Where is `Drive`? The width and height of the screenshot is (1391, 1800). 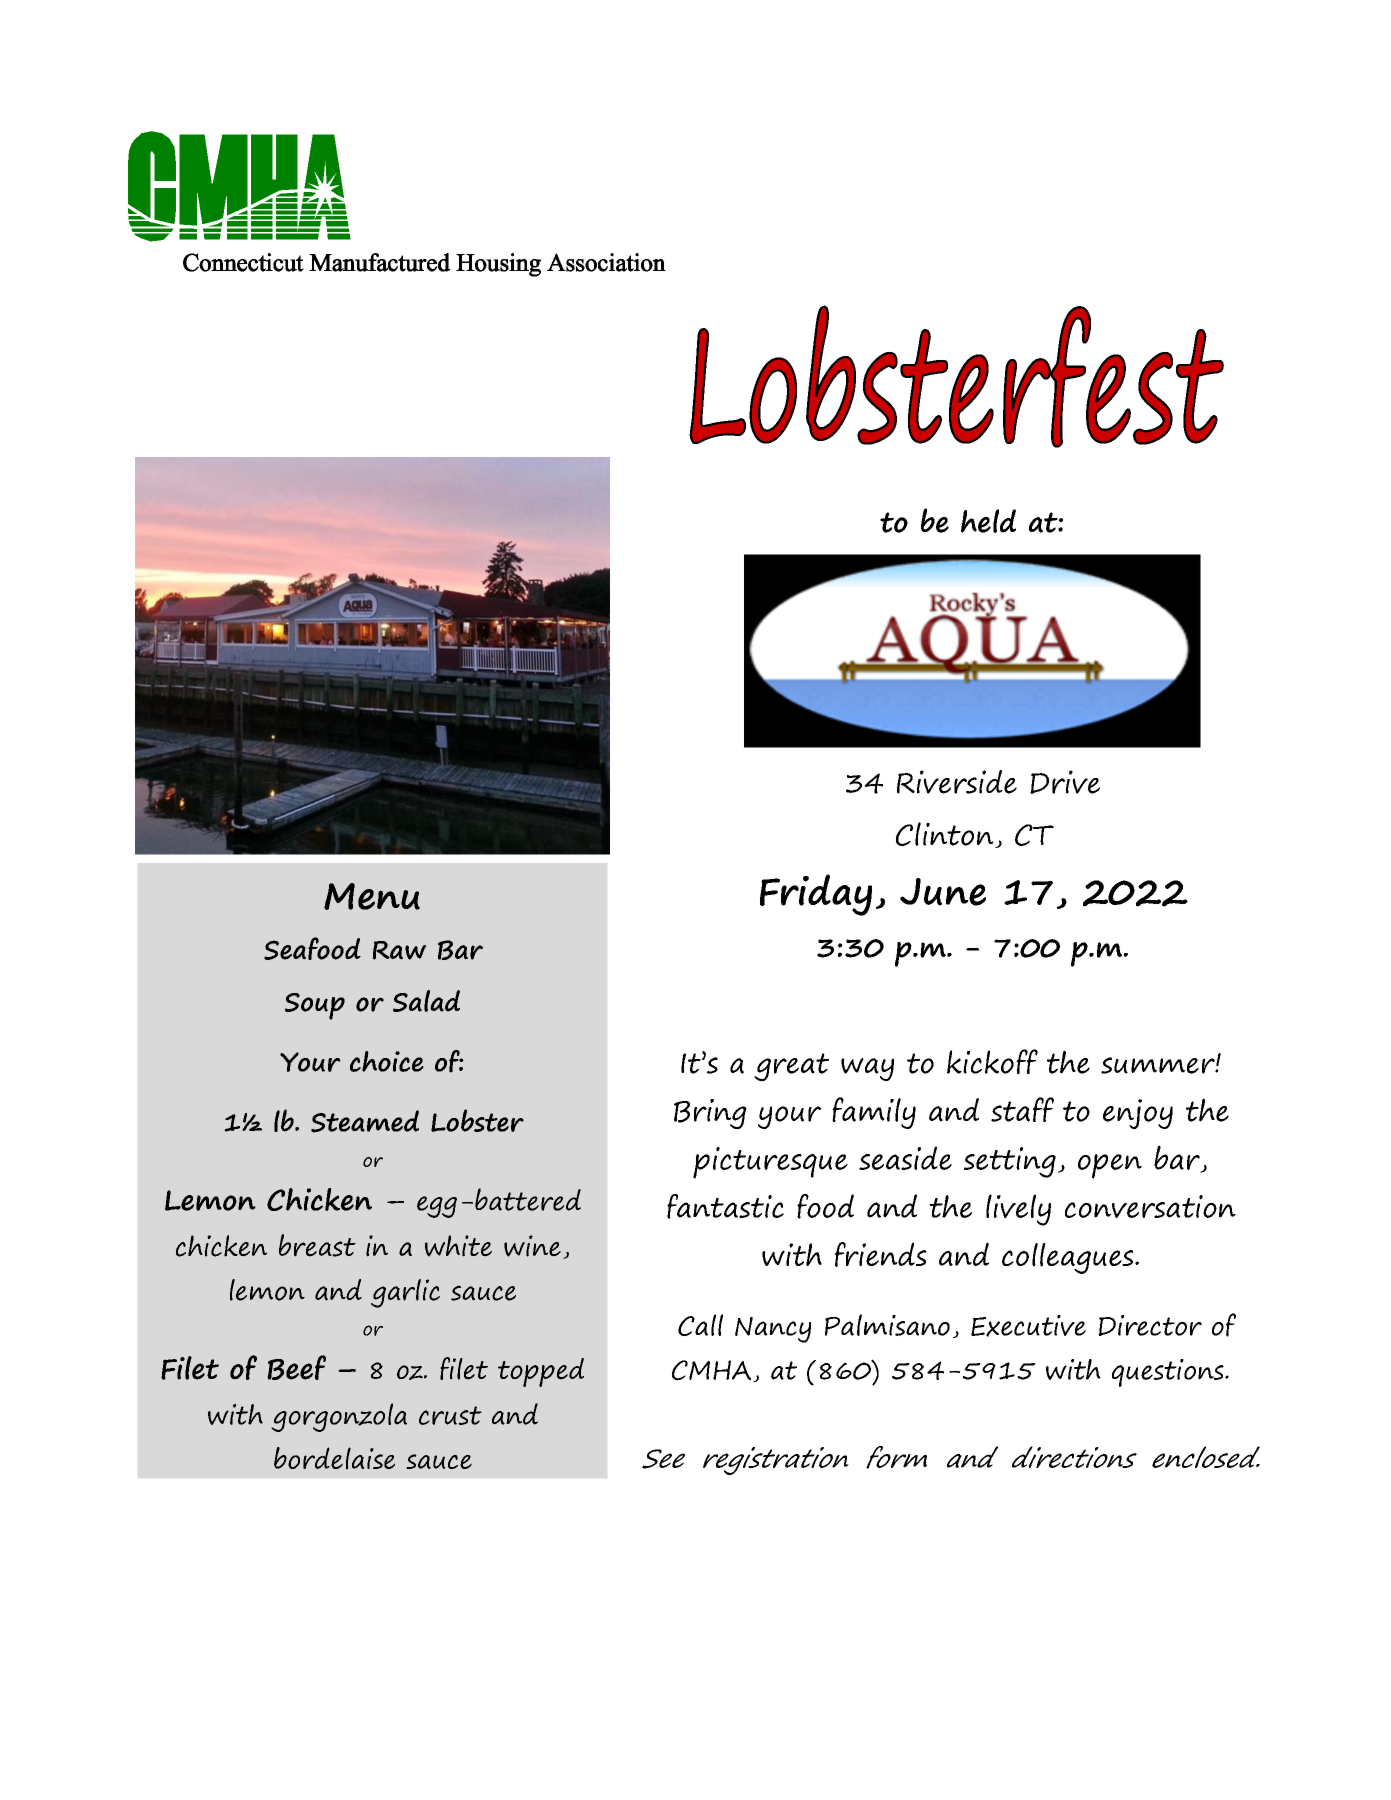 Drive is located at coordinates (1065, 782).
